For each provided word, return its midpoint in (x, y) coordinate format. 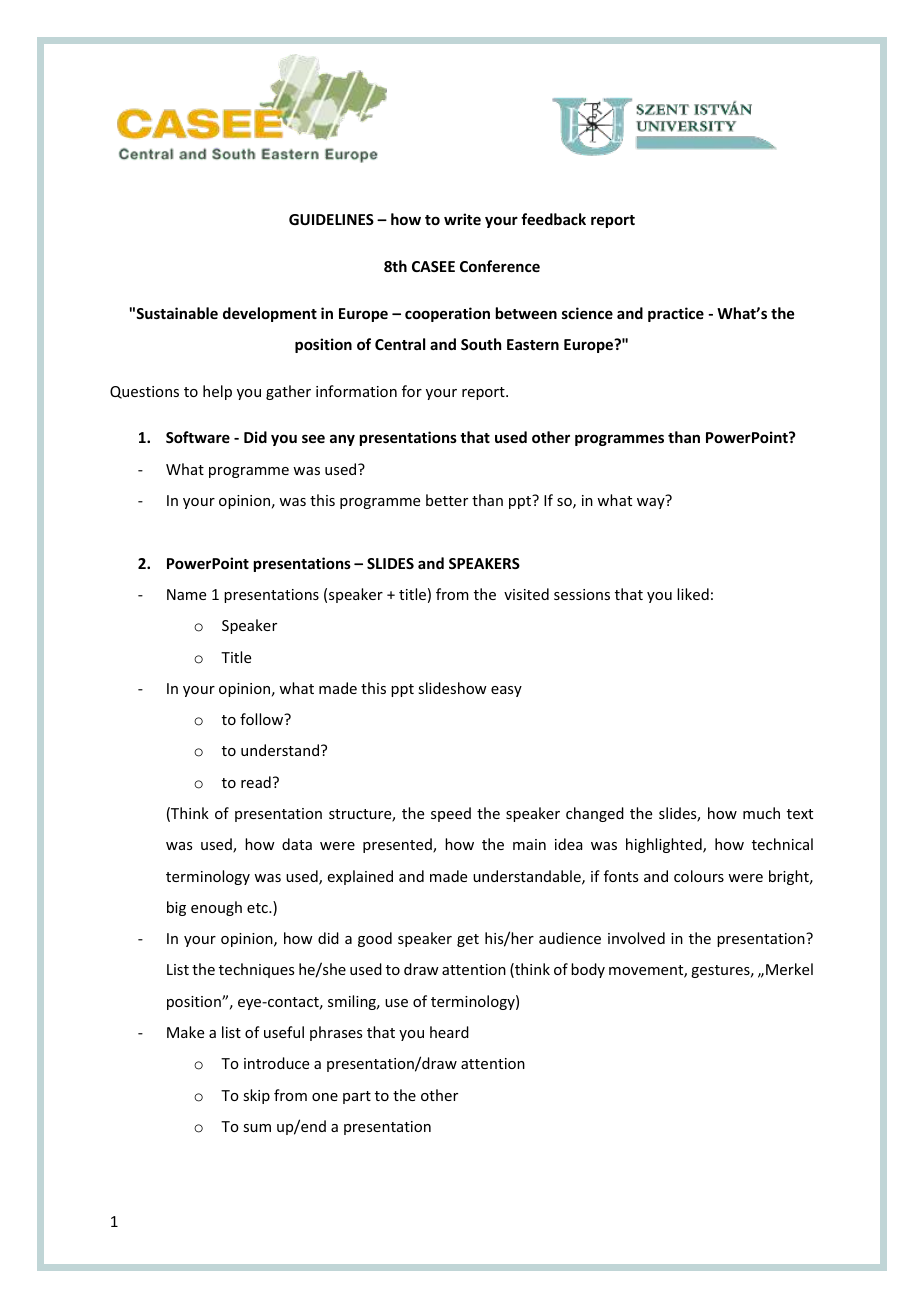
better (447, 500)
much (761, 813)
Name (186, 594)
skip (256, 1096)
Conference (500, 266)
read (256, 782)
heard (449, 1032)
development (270, 314)
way (651, 503)
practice (676, 314)
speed (451, 814)
